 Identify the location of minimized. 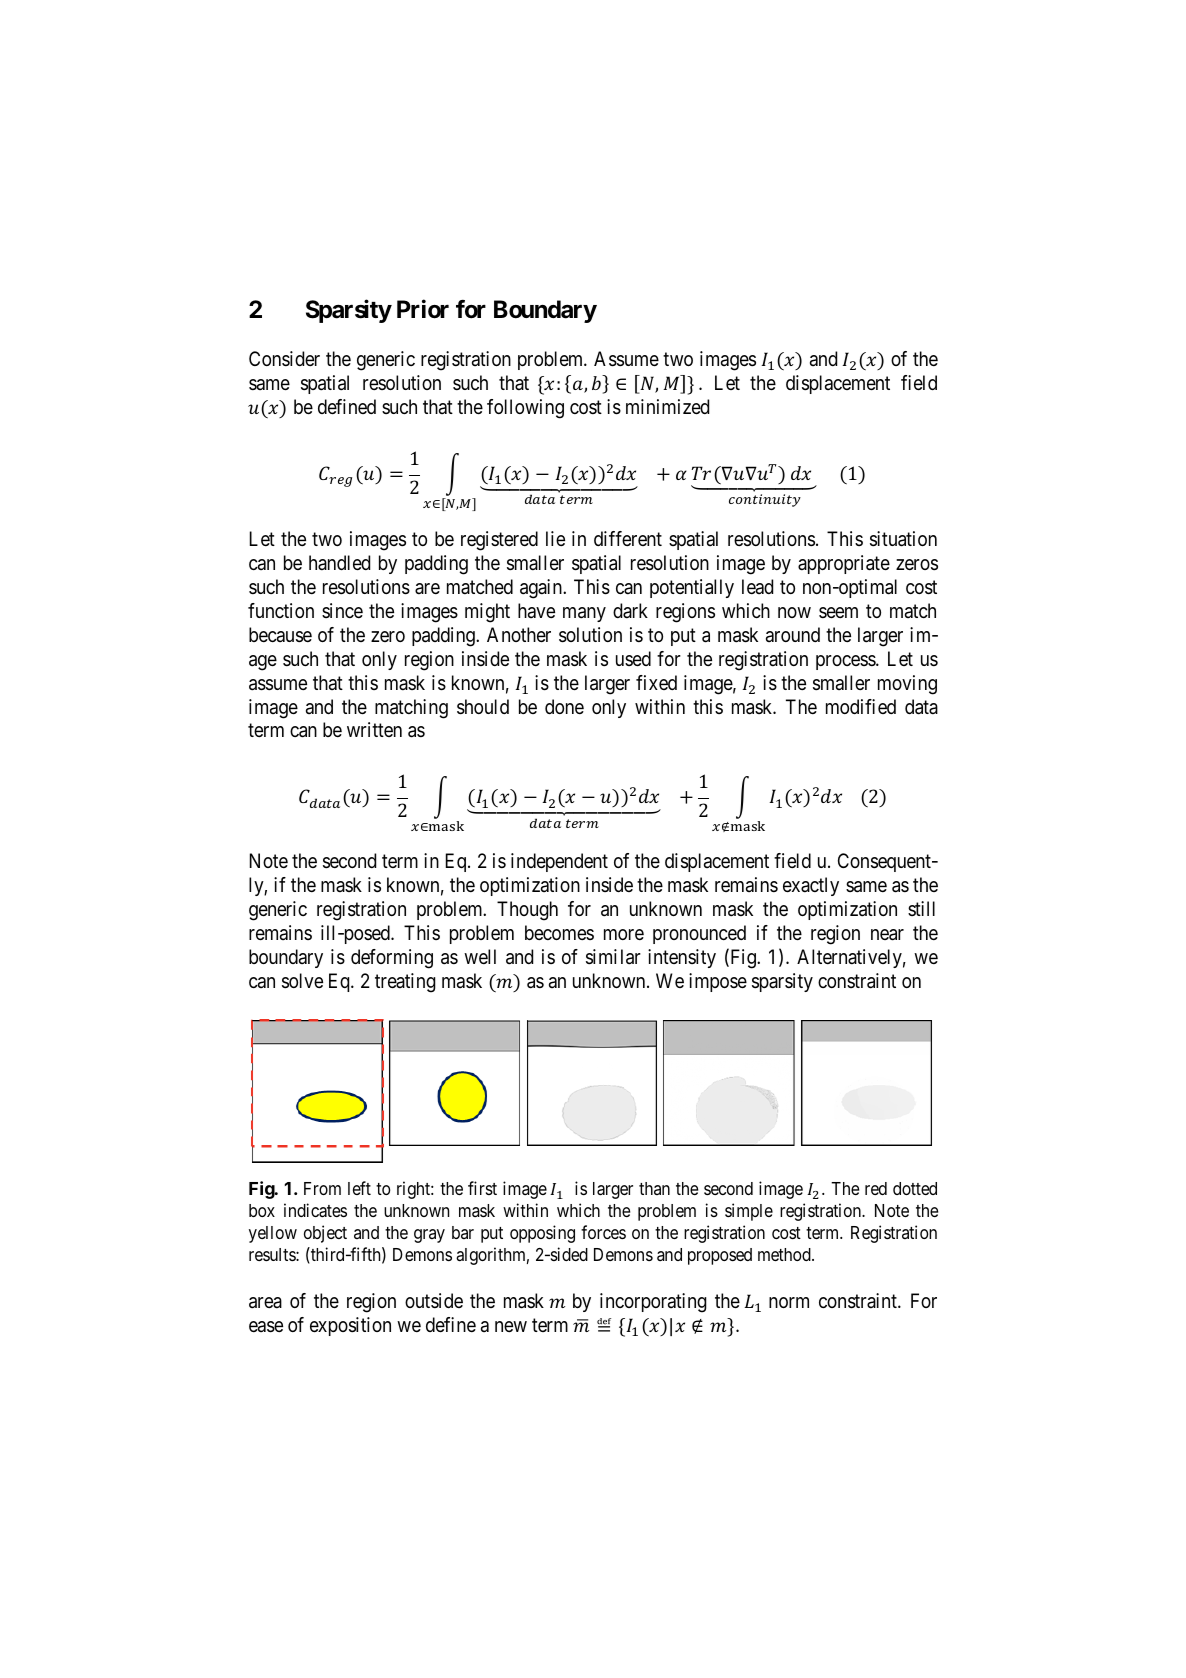
(667, 407).
